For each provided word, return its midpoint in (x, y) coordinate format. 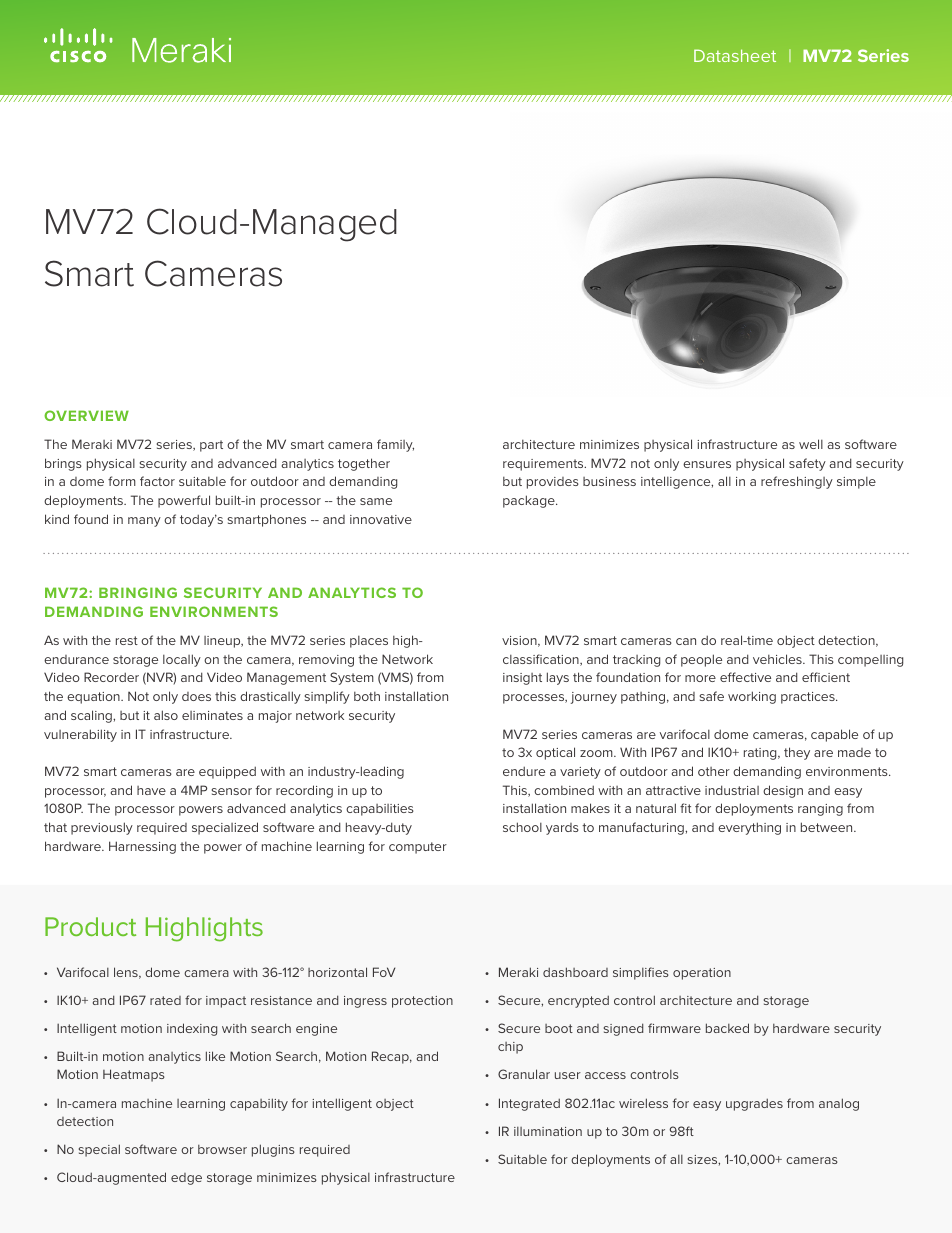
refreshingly (797, 482)
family (395, 445)
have (151, 790)
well (811, 444)
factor (157, 481)
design (783, 791)
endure (524, 771)
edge (186, 1179)
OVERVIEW (86, 415)
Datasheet (735, 55)
